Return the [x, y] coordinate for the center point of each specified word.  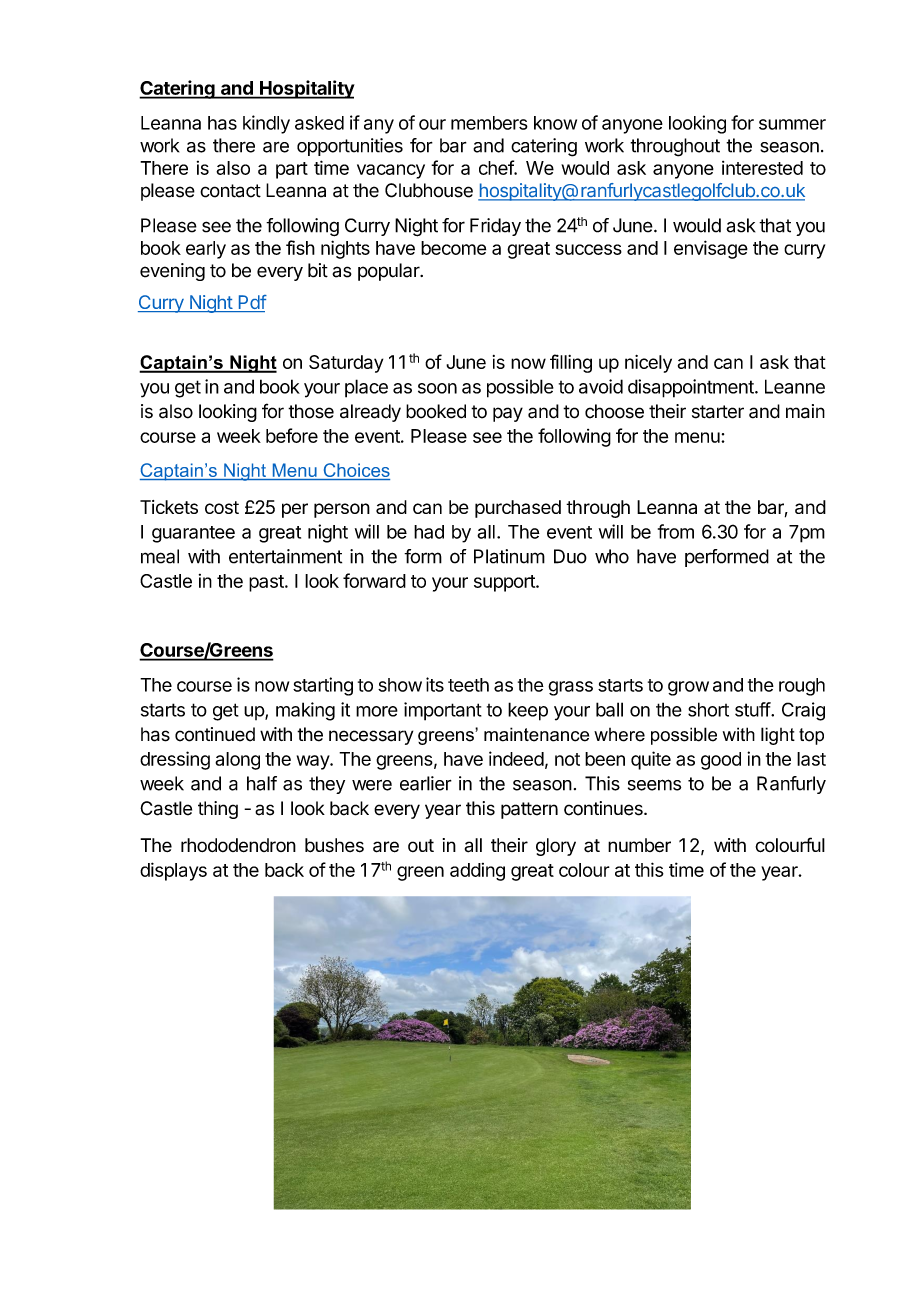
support [505, 583]
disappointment [692, 388]
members [489, 123]
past [267, 583]
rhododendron [238, 845]
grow [688, 688]
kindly [266, 124]
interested [762, 168]
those [311, 411]
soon [437, 388]
